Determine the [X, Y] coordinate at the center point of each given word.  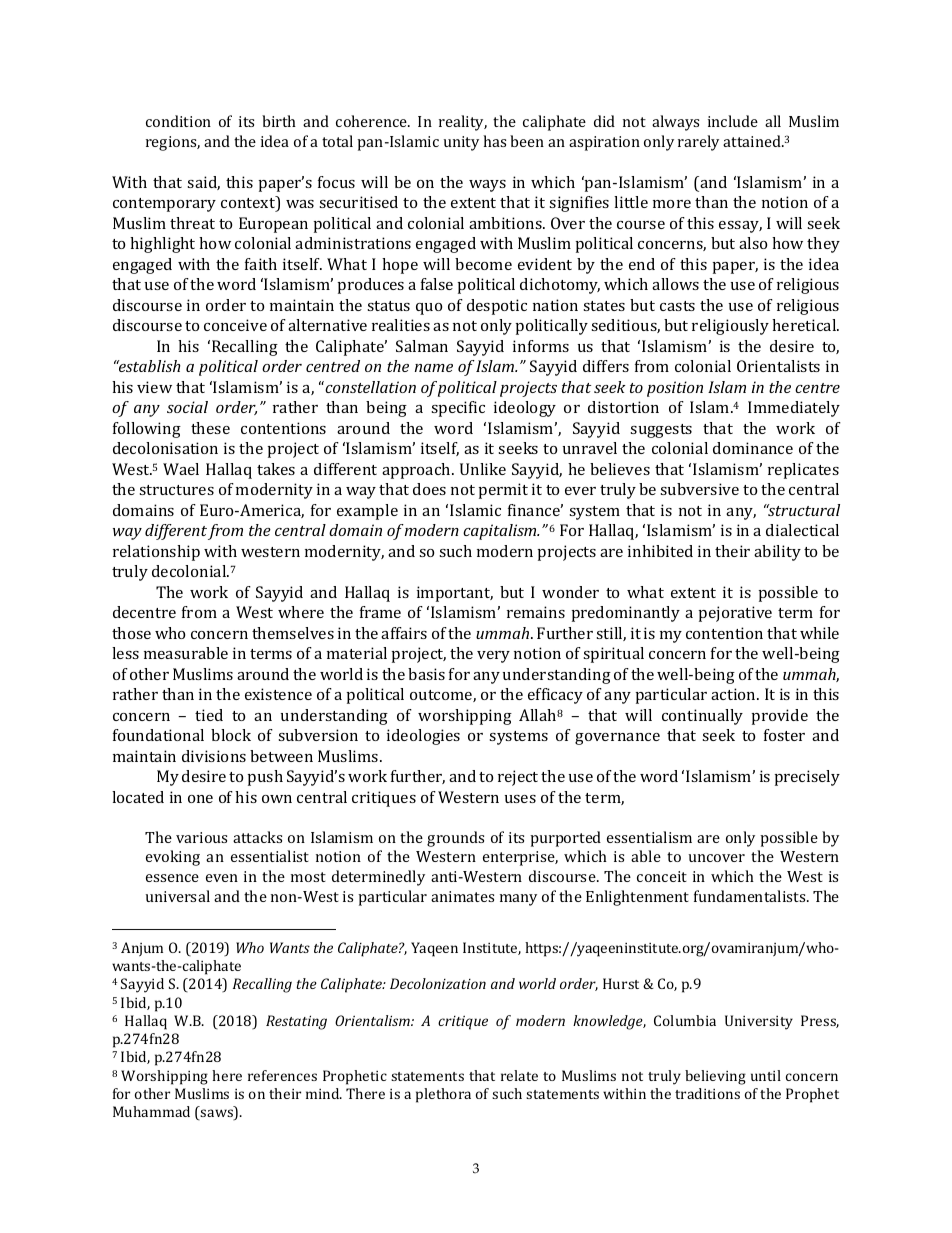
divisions [214, 756]
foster [784, 735]
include [733, 121]
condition [178, 121]
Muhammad [151, 1111]
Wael [181, 469]
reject [518, 778]
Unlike [483, 469]
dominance [753, 448]
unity [461, 143]
